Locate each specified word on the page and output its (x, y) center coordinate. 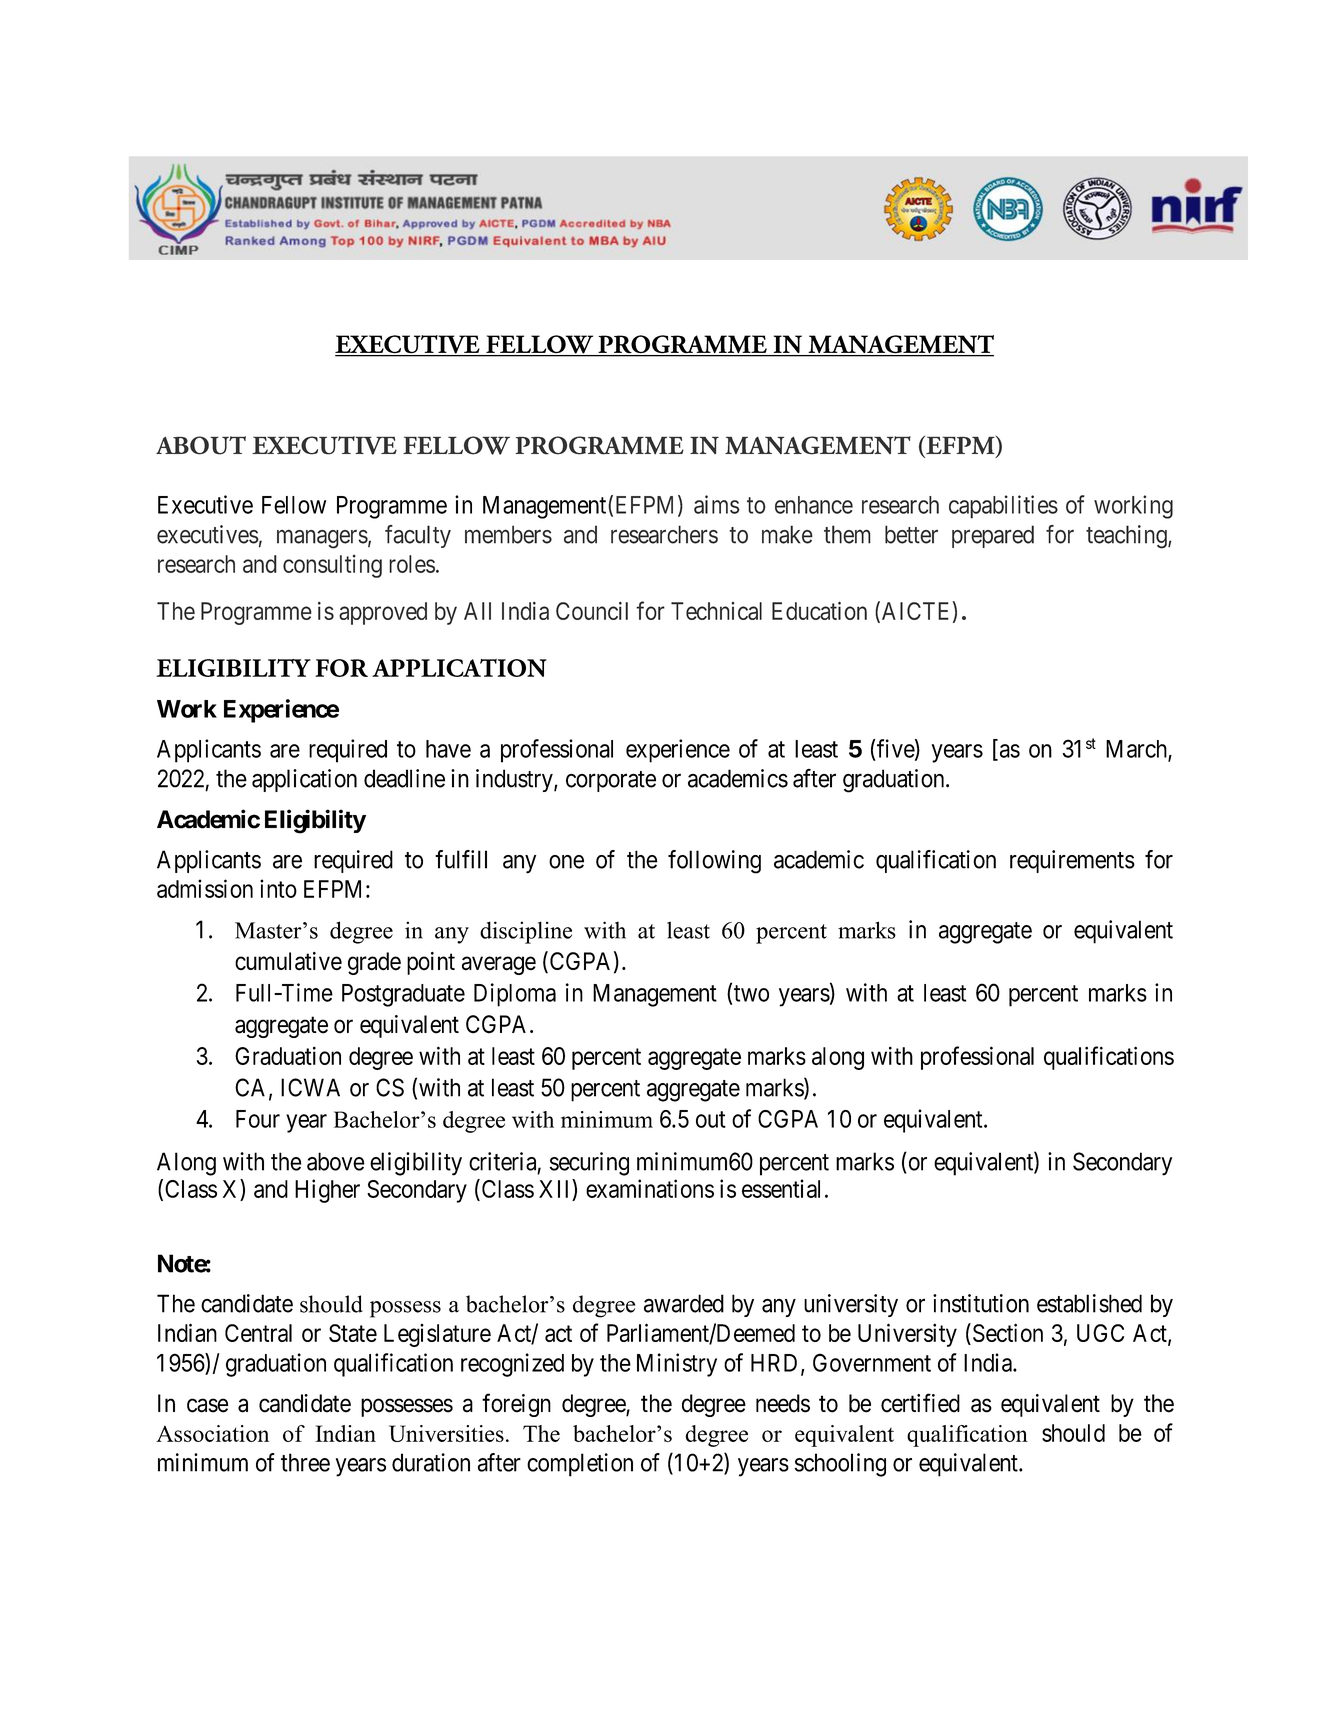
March (1137, 750)
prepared (993, 536)
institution (981, 1303)
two (751, 993)
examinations (650, 1188)
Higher (327, 1191)
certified (920, 1403)
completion (580, 1465)
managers (322, 539)
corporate (611, 781)
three (305, 1462)
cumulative (288, 961)
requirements (1072, 861)
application (304, 780)
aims (717, 504)
